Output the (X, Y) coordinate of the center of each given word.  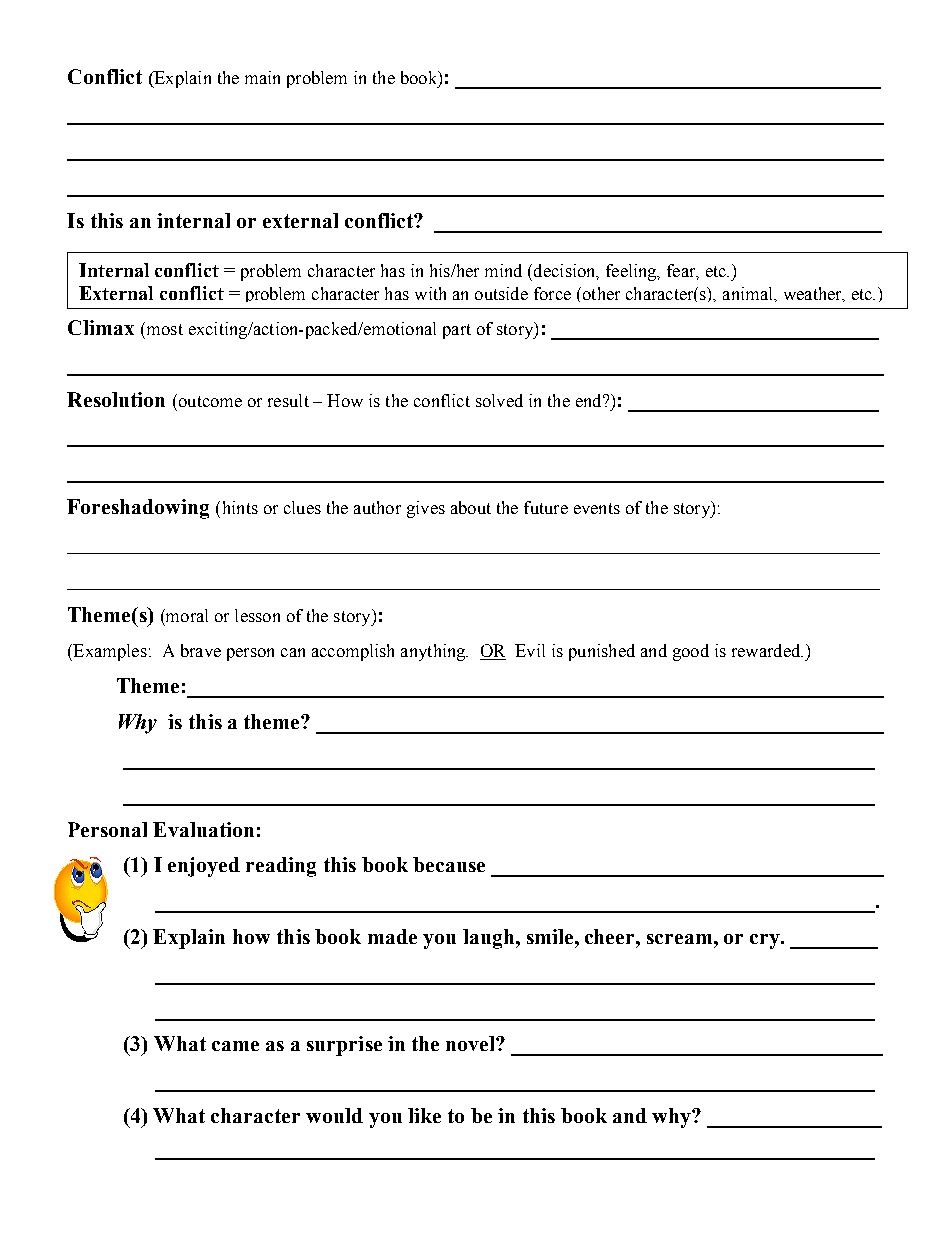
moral (186, 615)
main (262, 77)
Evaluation (203, 829)
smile (551, 936)
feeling (632, 272)
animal (749, 293)
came (235, 1046)
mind (503, 270)
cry (766, 941)
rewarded (767, 650)
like (424, 1115)
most (163, 328)
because (449, 864)
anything (434, 652)
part (457, 331)
